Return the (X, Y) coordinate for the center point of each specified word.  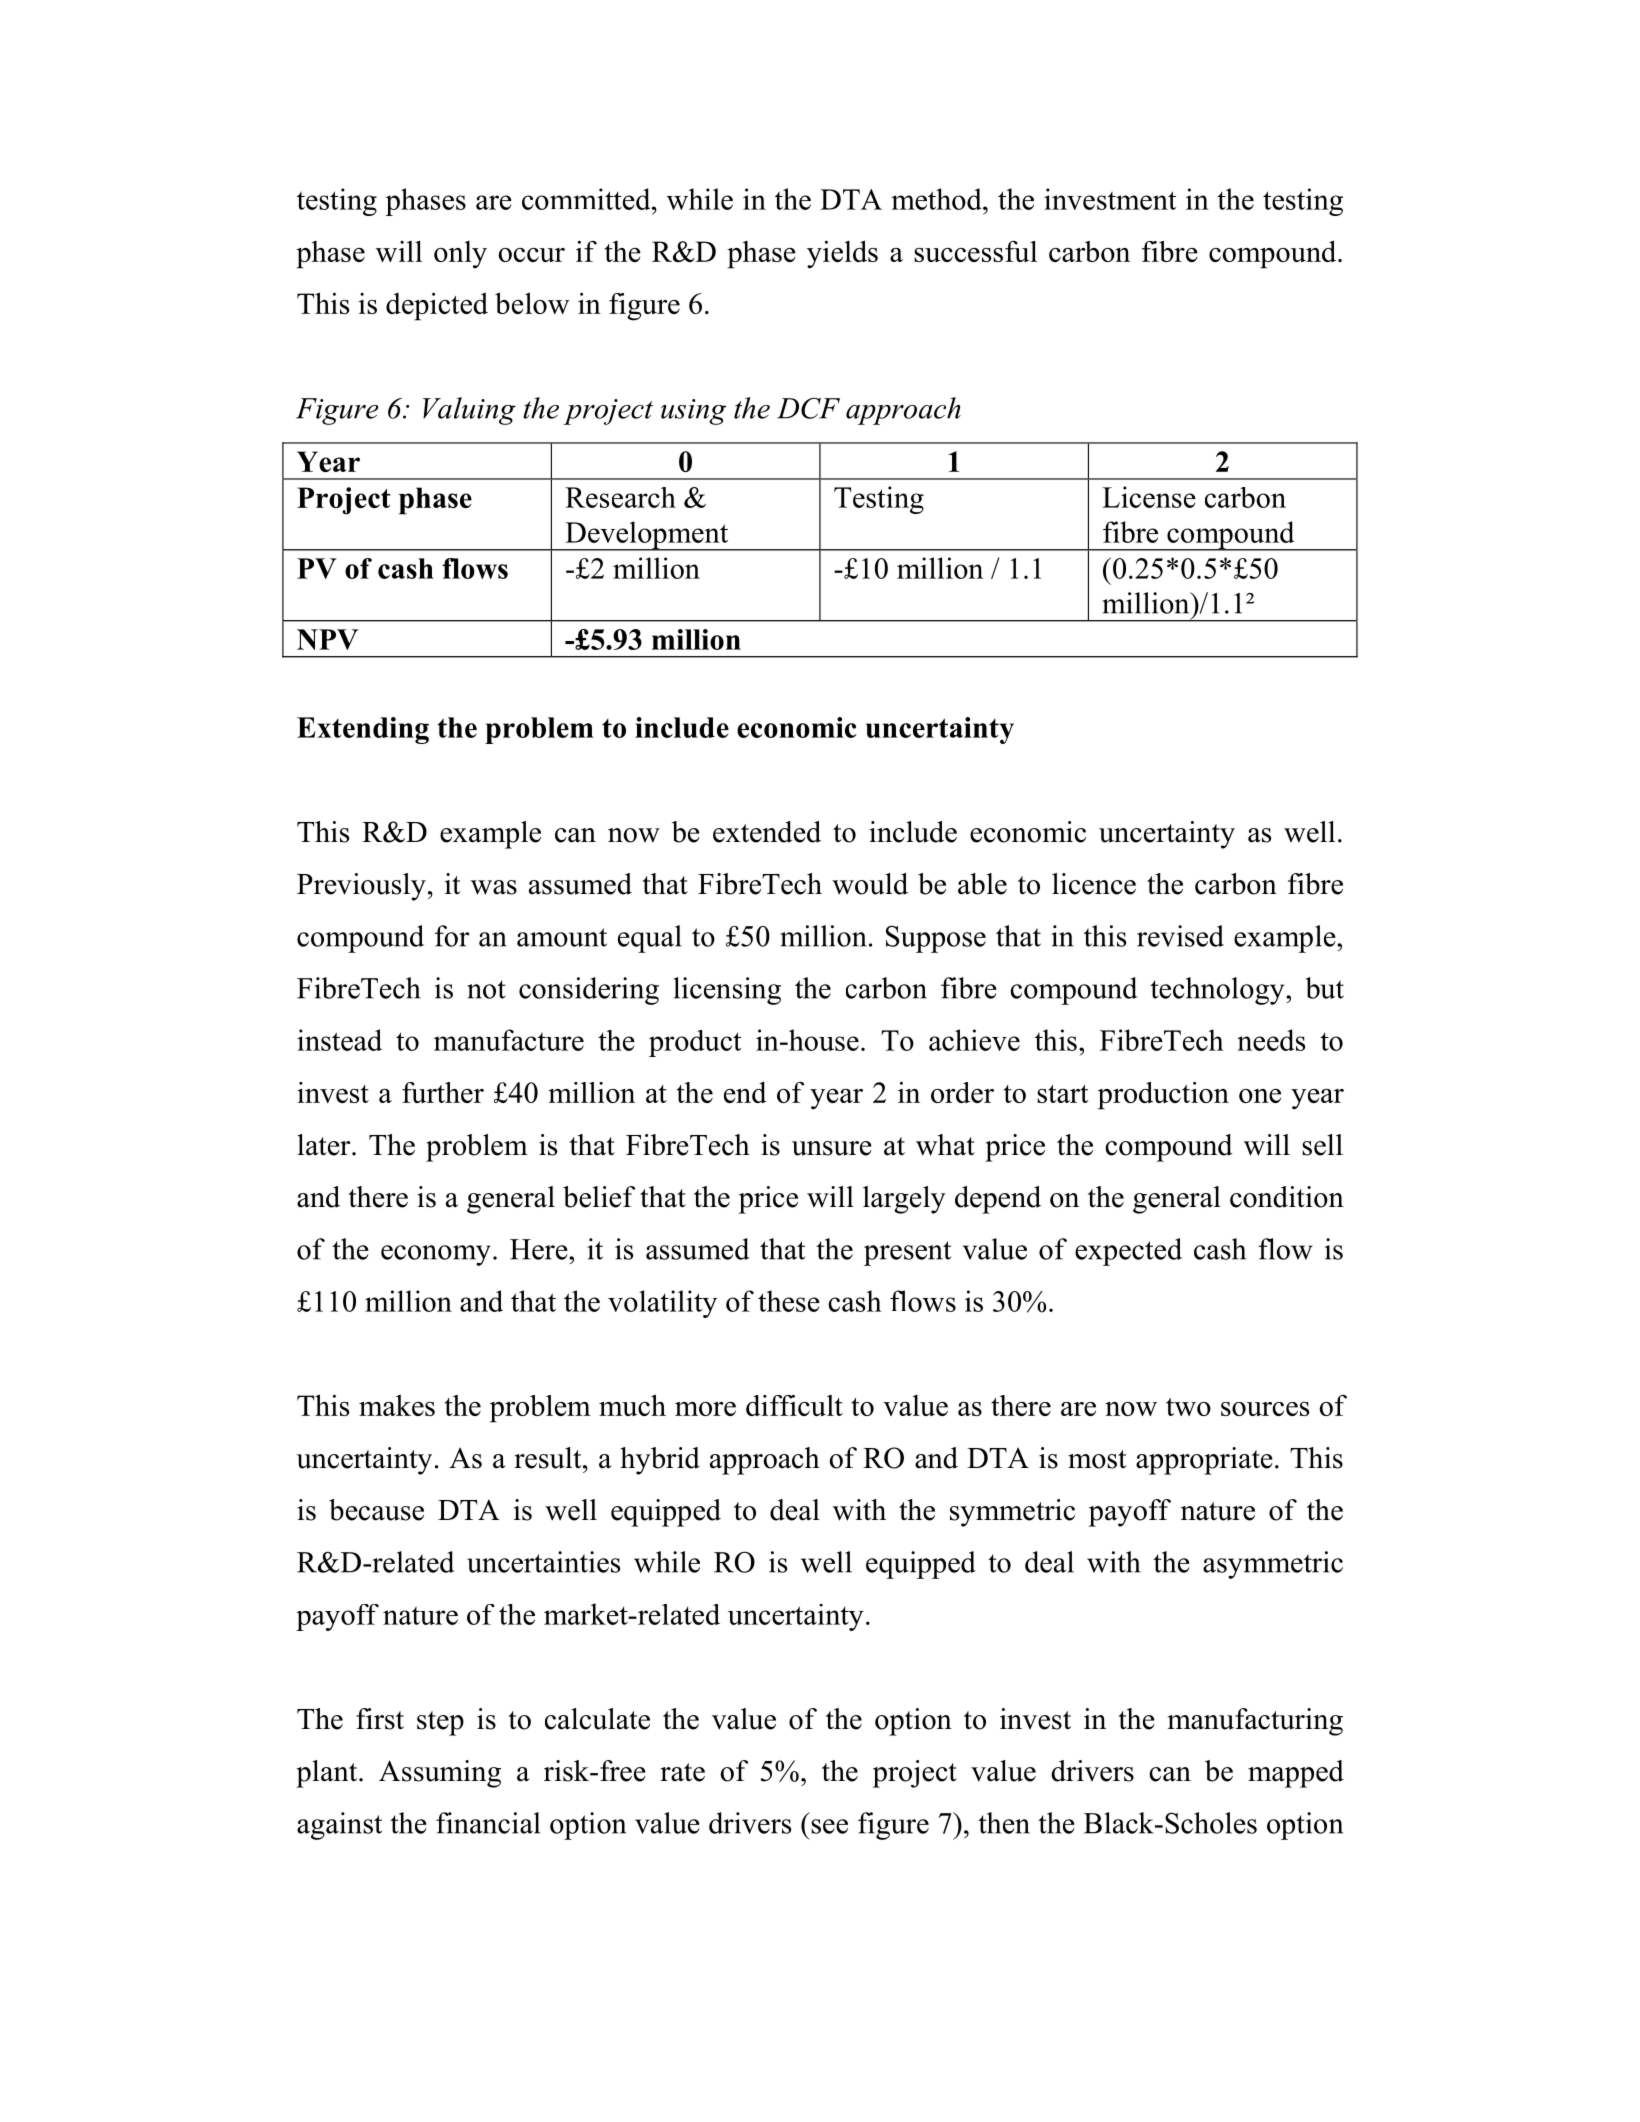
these (789, 1301)
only (460, 255)
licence (1094, 884)
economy (436, 1255)
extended (767, 832)
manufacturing (1255, 1722)
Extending (363, 730)
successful (975, 251)
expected (1128, 1252)
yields (842, 254)
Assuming (440, 1774)
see (829, 1826)
